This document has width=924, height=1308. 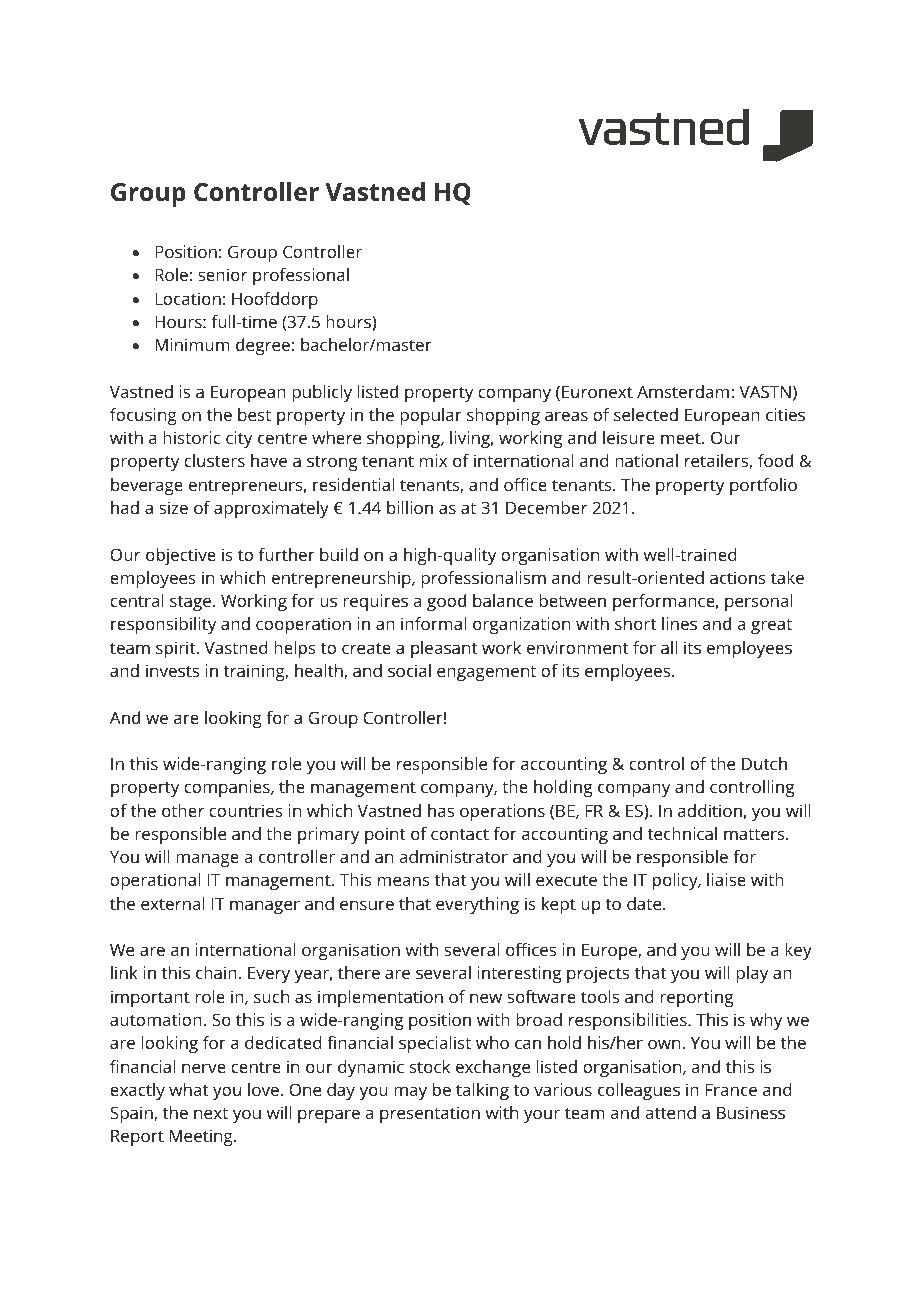 What do you see at coordinates (183, 810) in the document?
I see `other` at bounding box center [183, 810].
